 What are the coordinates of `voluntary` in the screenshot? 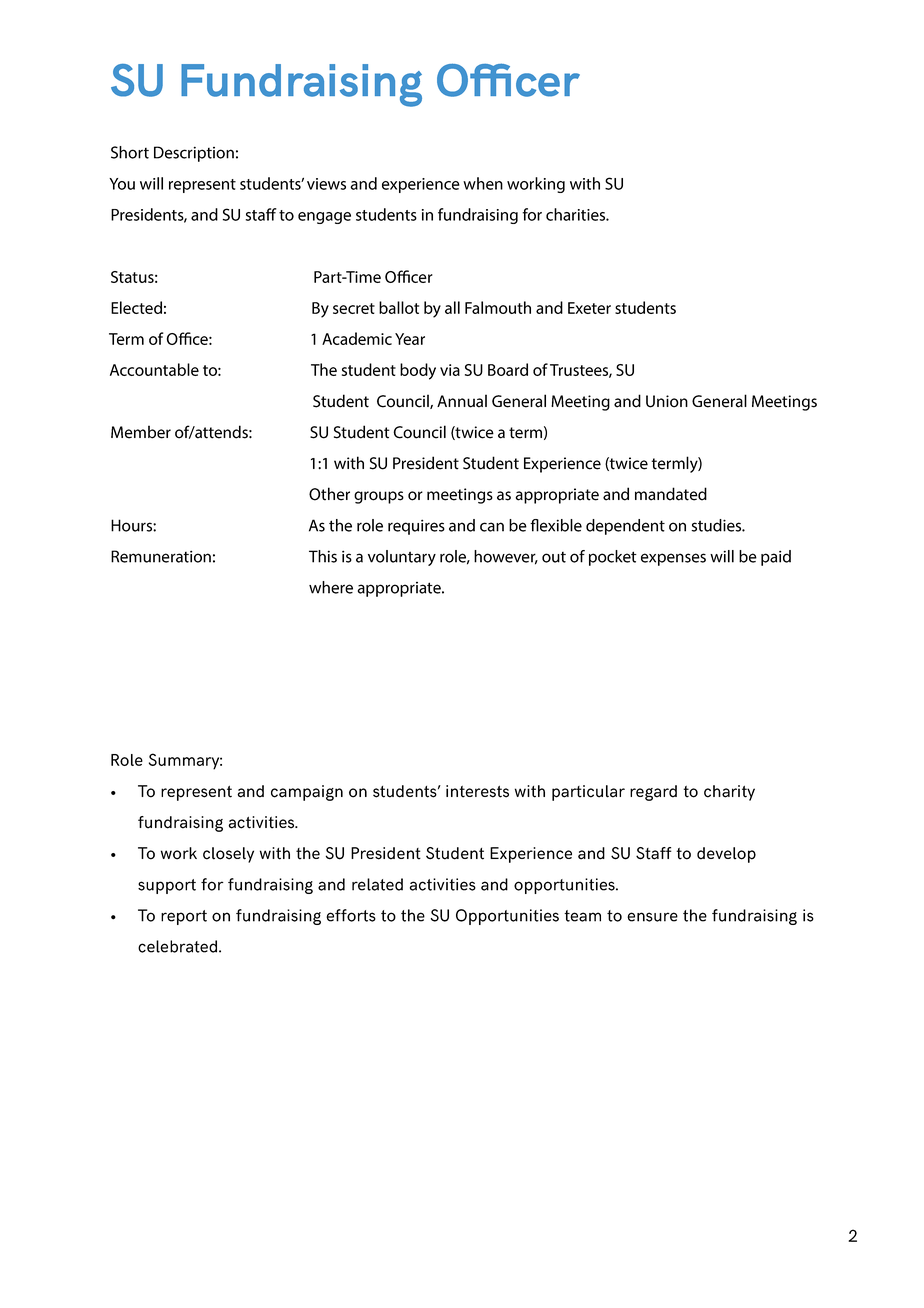 It's located at (402, 558).
